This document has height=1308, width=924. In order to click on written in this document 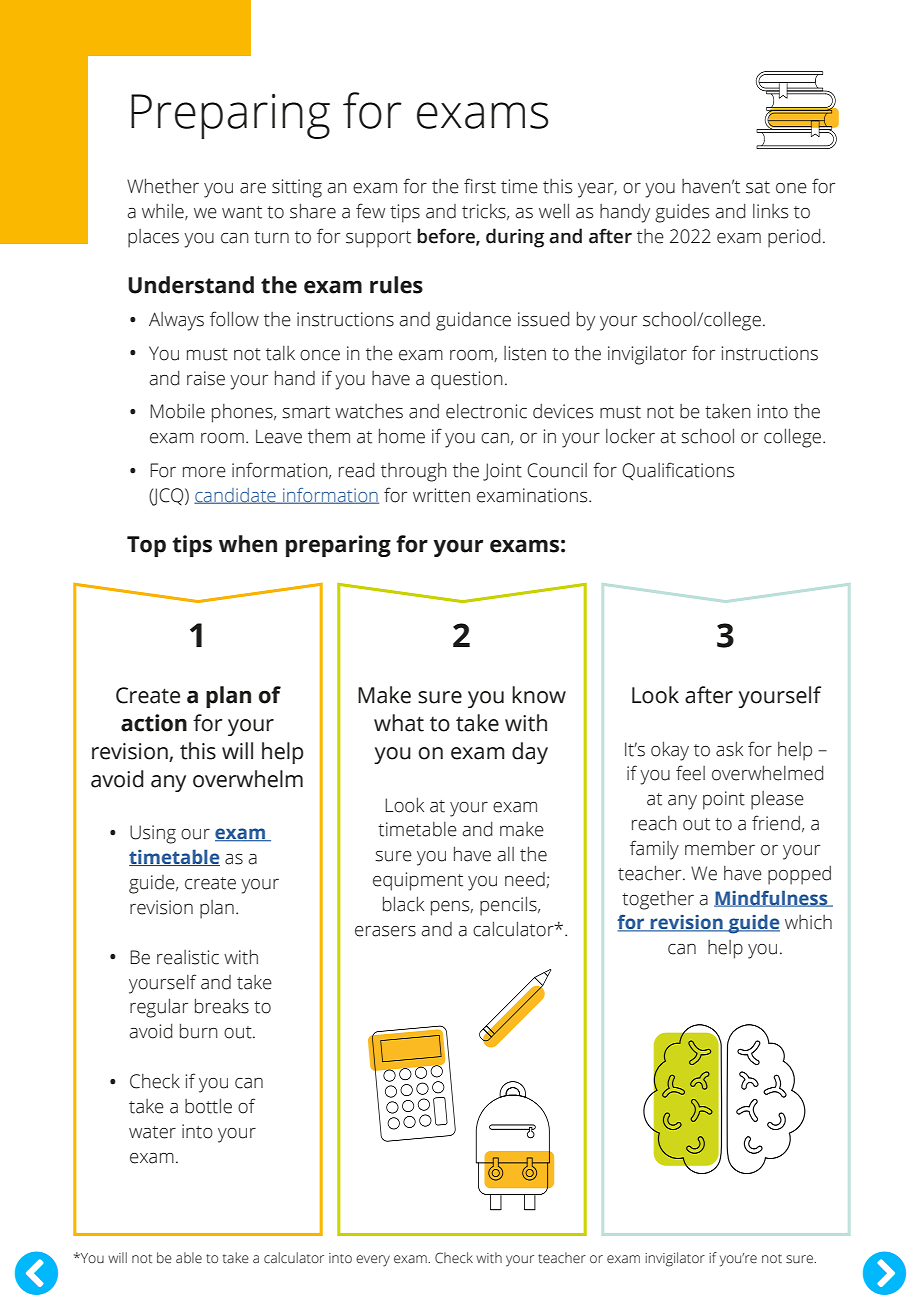, I will do `click(441, 495)`.
